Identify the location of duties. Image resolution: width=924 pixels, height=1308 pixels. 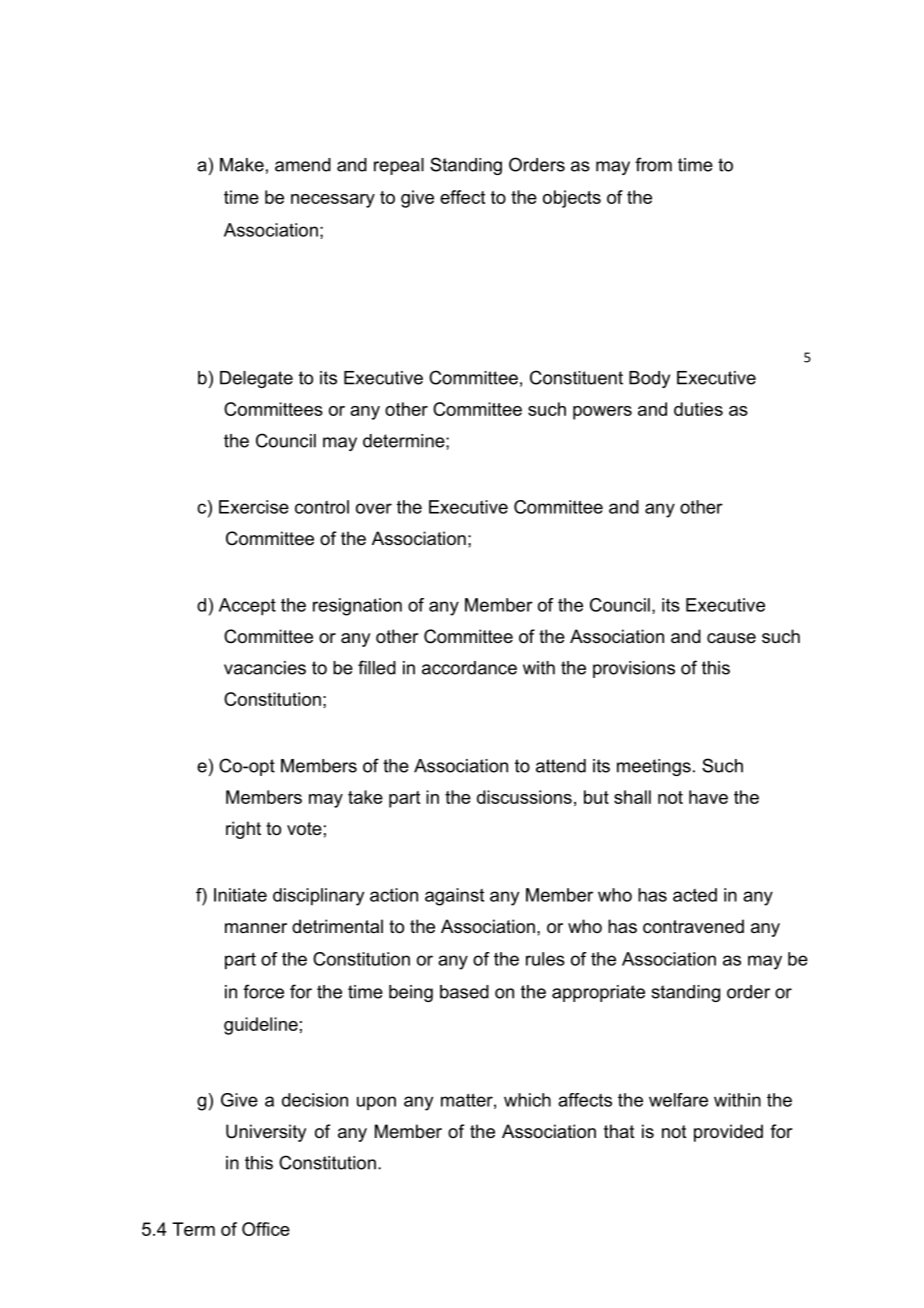
(698, 409).
